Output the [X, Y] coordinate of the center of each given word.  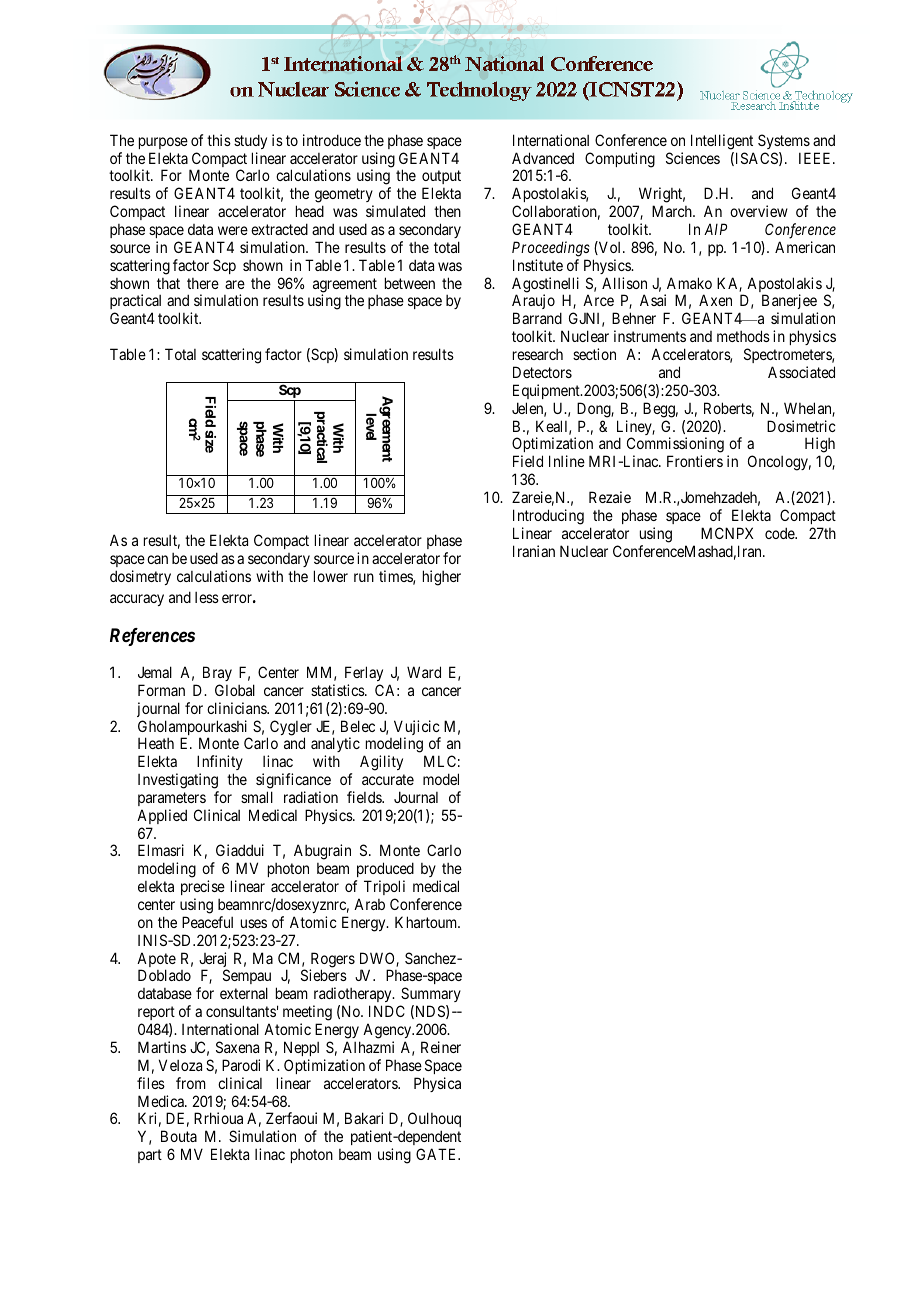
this [219, 140]
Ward [424, 672]
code [780, 533]
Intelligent [722, 142]
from [191, 1083]
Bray [217, 673]
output [441, 179]
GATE [438, 1154]
